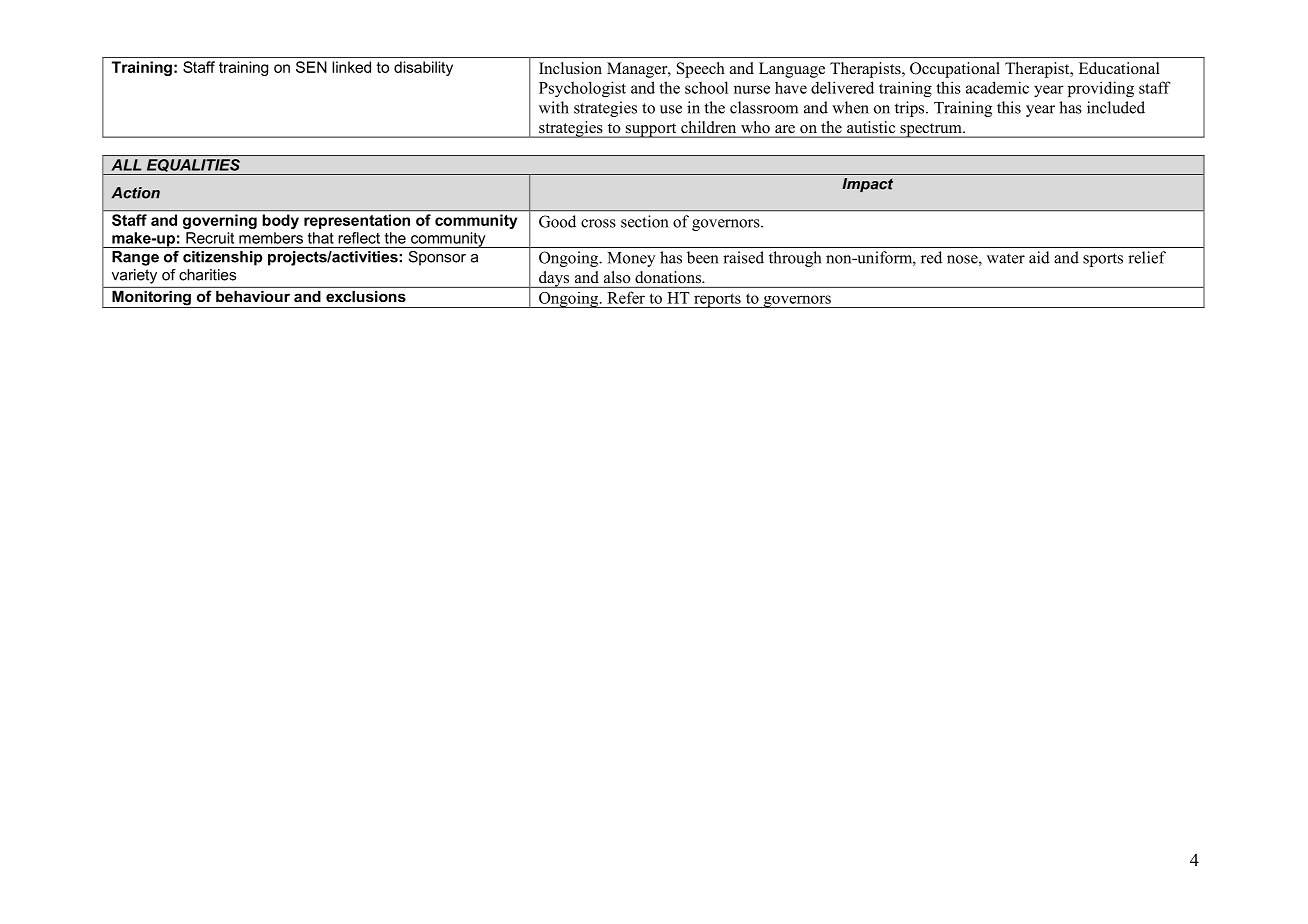  Describe the element at coordinates (1039, 257) in the document. I see `aid` at that location.
